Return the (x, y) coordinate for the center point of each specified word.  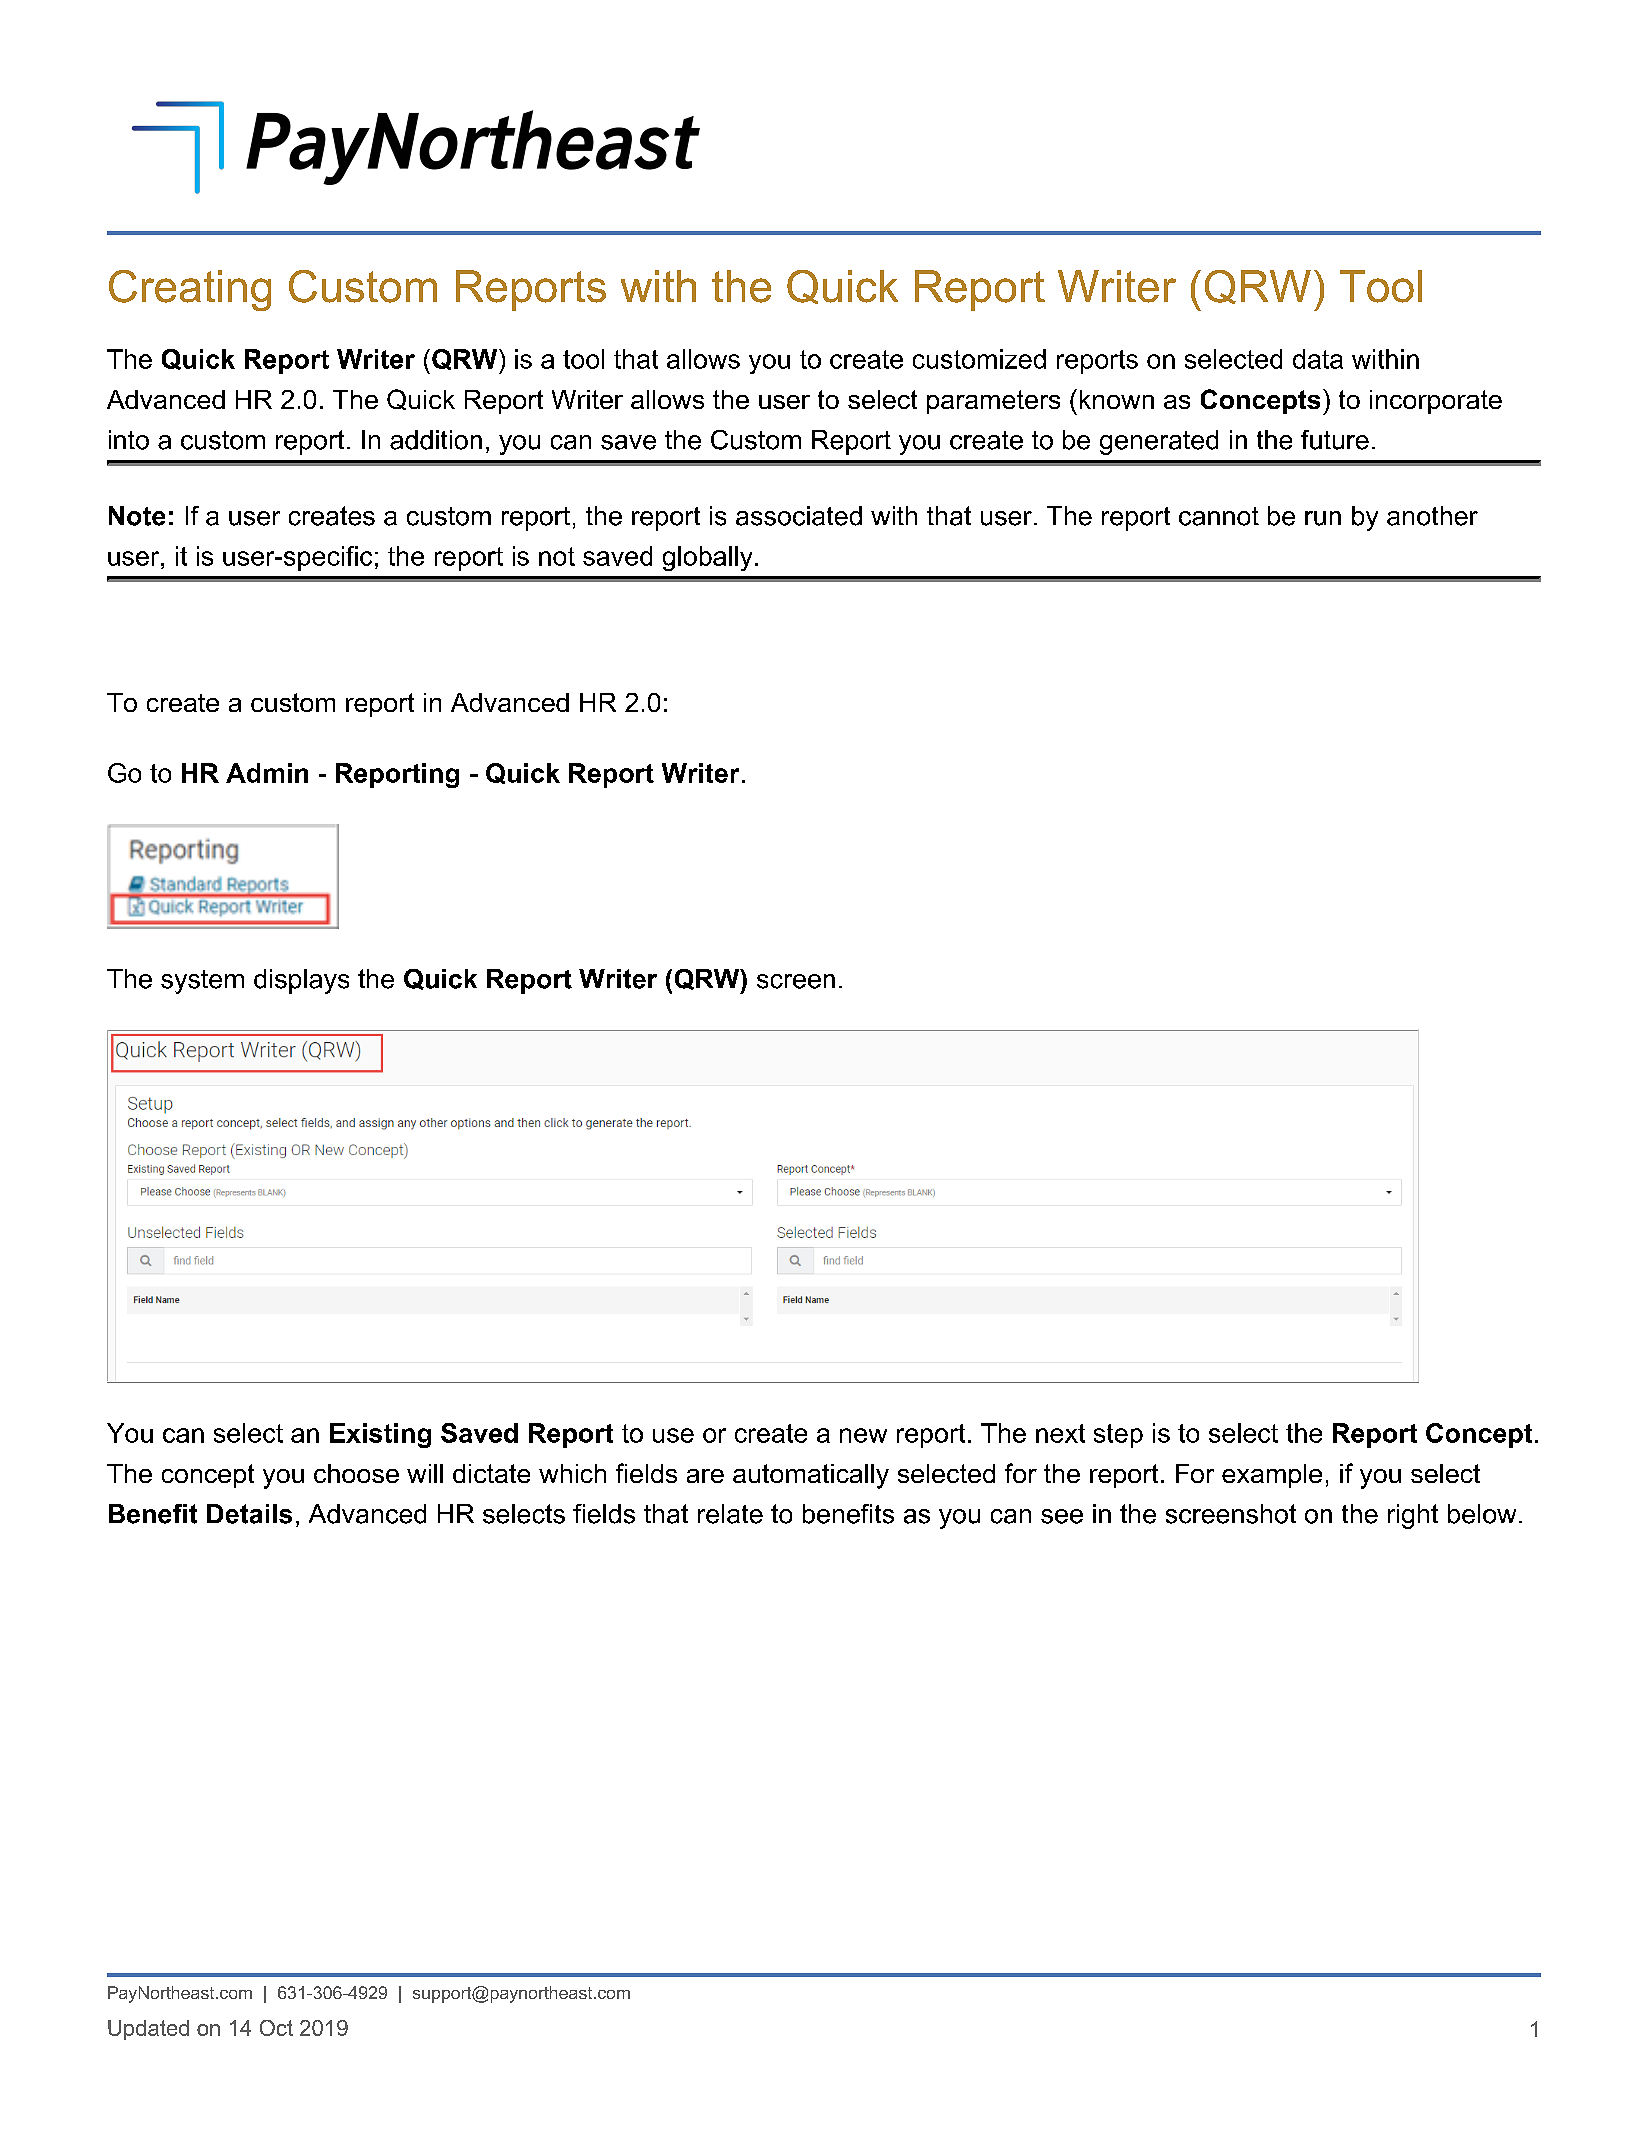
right (1413, 1516)
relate (730, 1514)
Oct (276, 2028)
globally (707, 558)
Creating (190, 290)
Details (249, 1514)
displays (301, 981)
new (863, 1435)
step (1118, 1436)
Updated (148, 2030)
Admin (267, 773)
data (1318, 359)
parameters (993, 402)
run (1323, 518)
